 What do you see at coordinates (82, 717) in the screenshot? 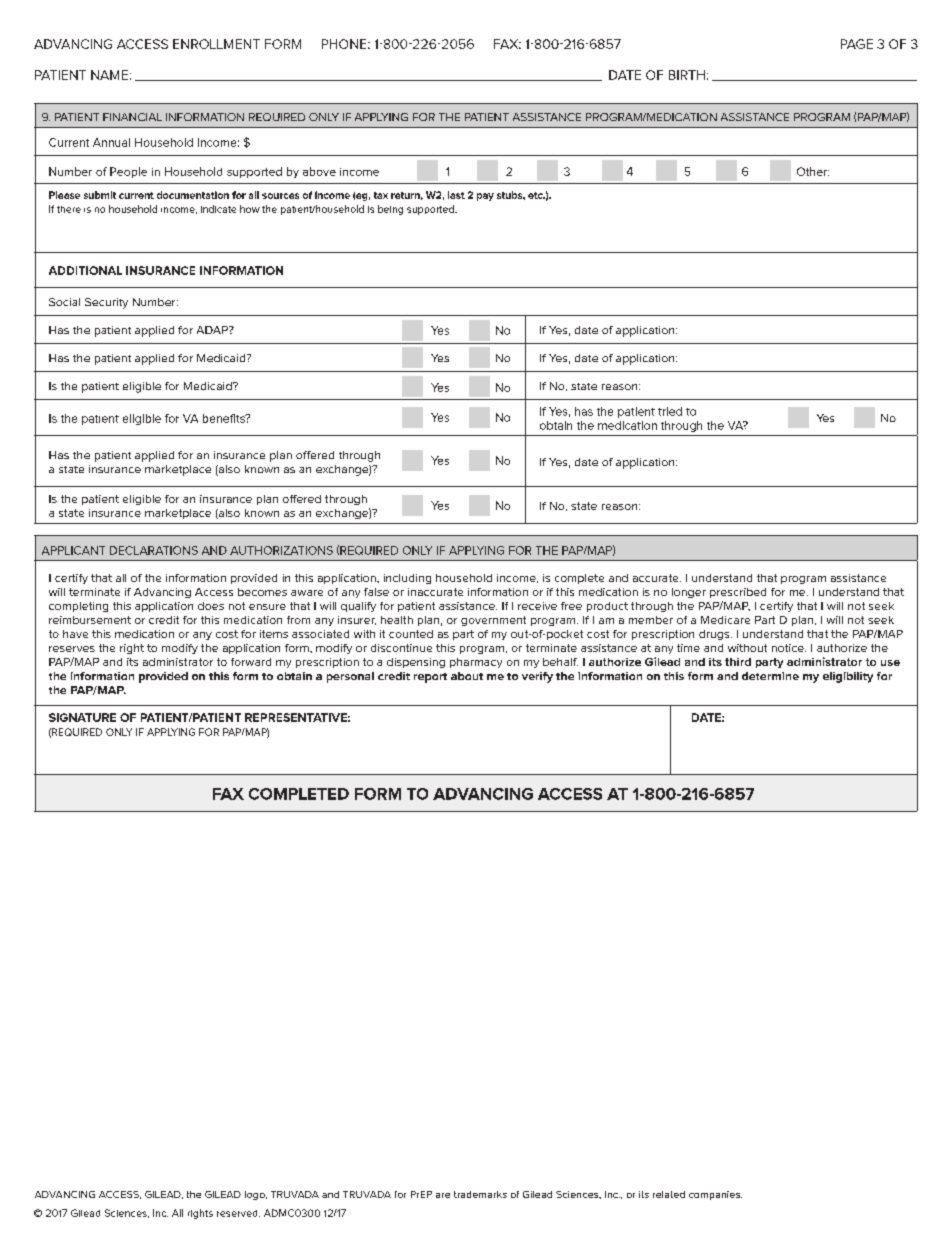
I see `SIGNATURE` at bounding box center [82, 717].
